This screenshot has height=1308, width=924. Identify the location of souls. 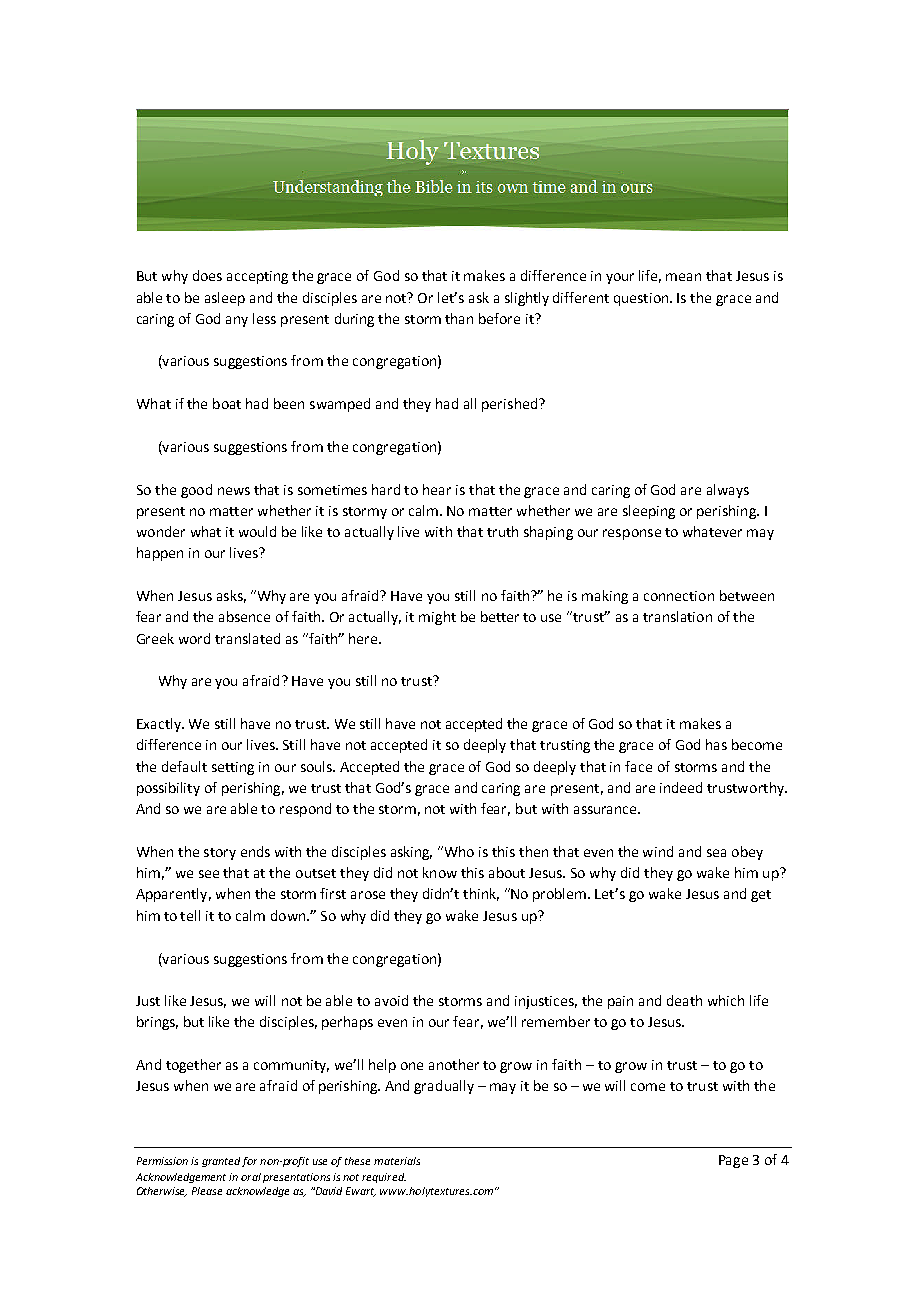
(318, 766).
